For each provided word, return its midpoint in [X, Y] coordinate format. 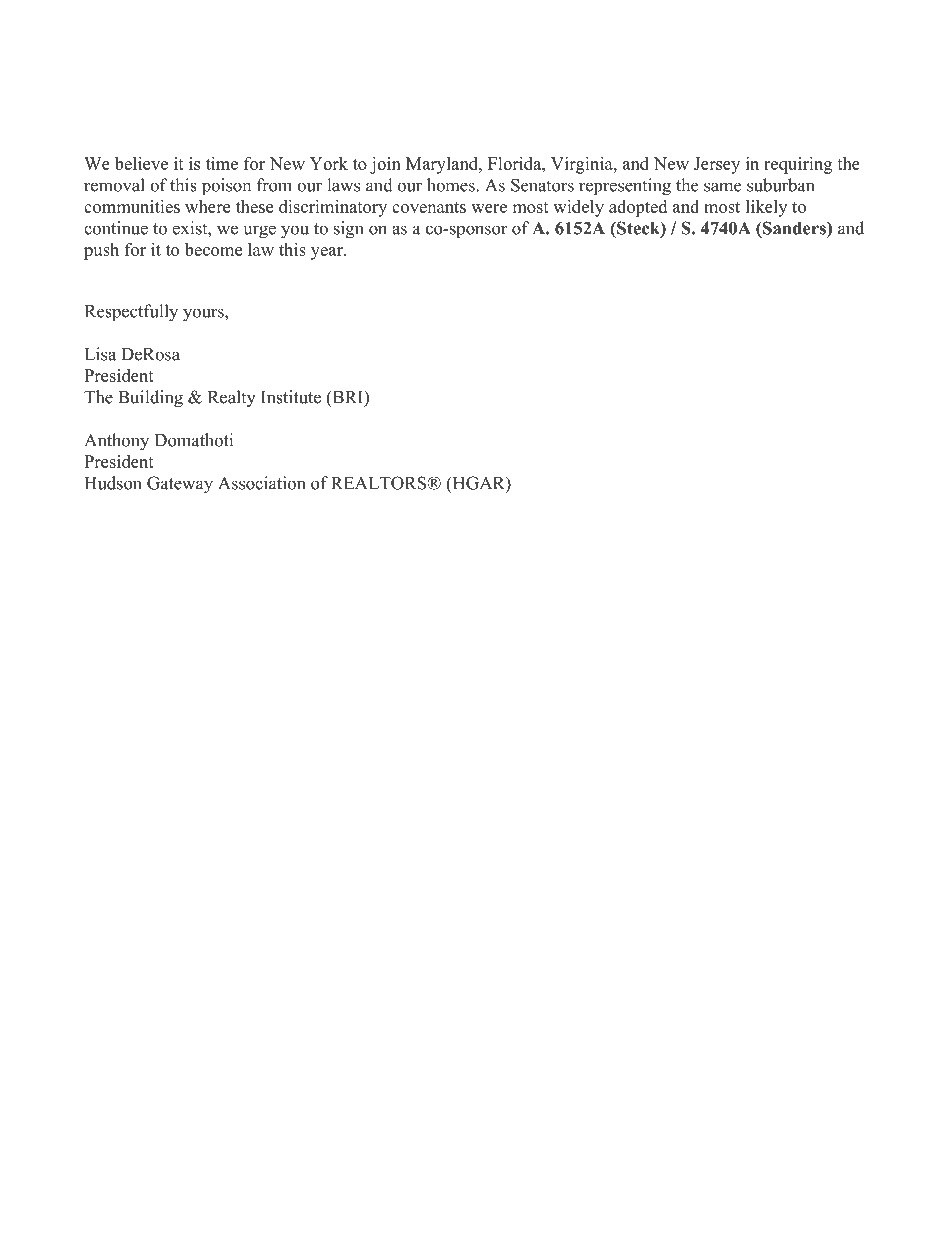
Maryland [443, 165]
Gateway [180, 485]
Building [150, 399]
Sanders [794, 228]
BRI [347, 398]
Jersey [717, 165]
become [213, 249]
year [328, 253]
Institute [291, 397]
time [222, 163]
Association [261, 483]
